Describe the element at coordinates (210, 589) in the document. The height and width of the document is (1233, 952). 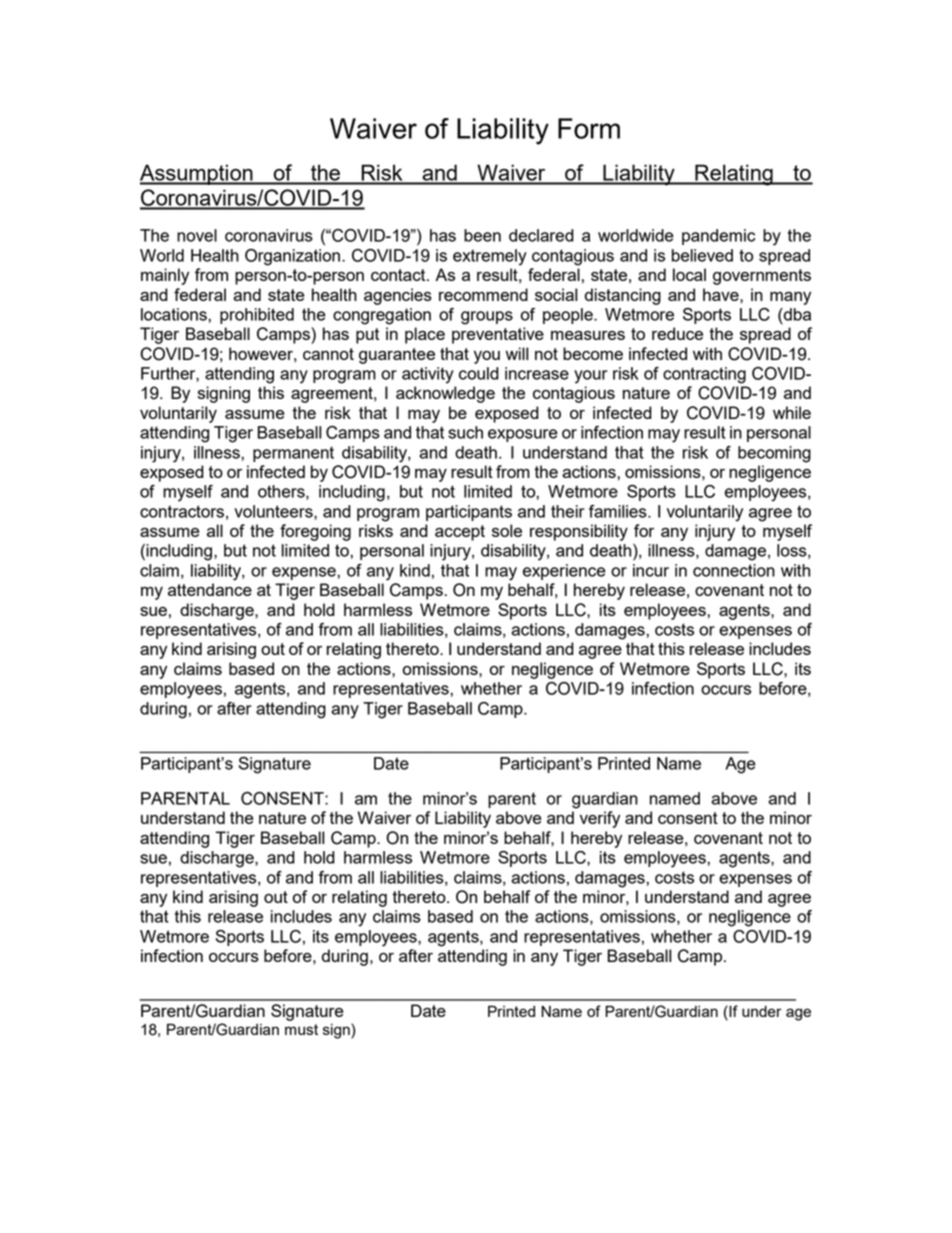
I see `attendance` at that location.
